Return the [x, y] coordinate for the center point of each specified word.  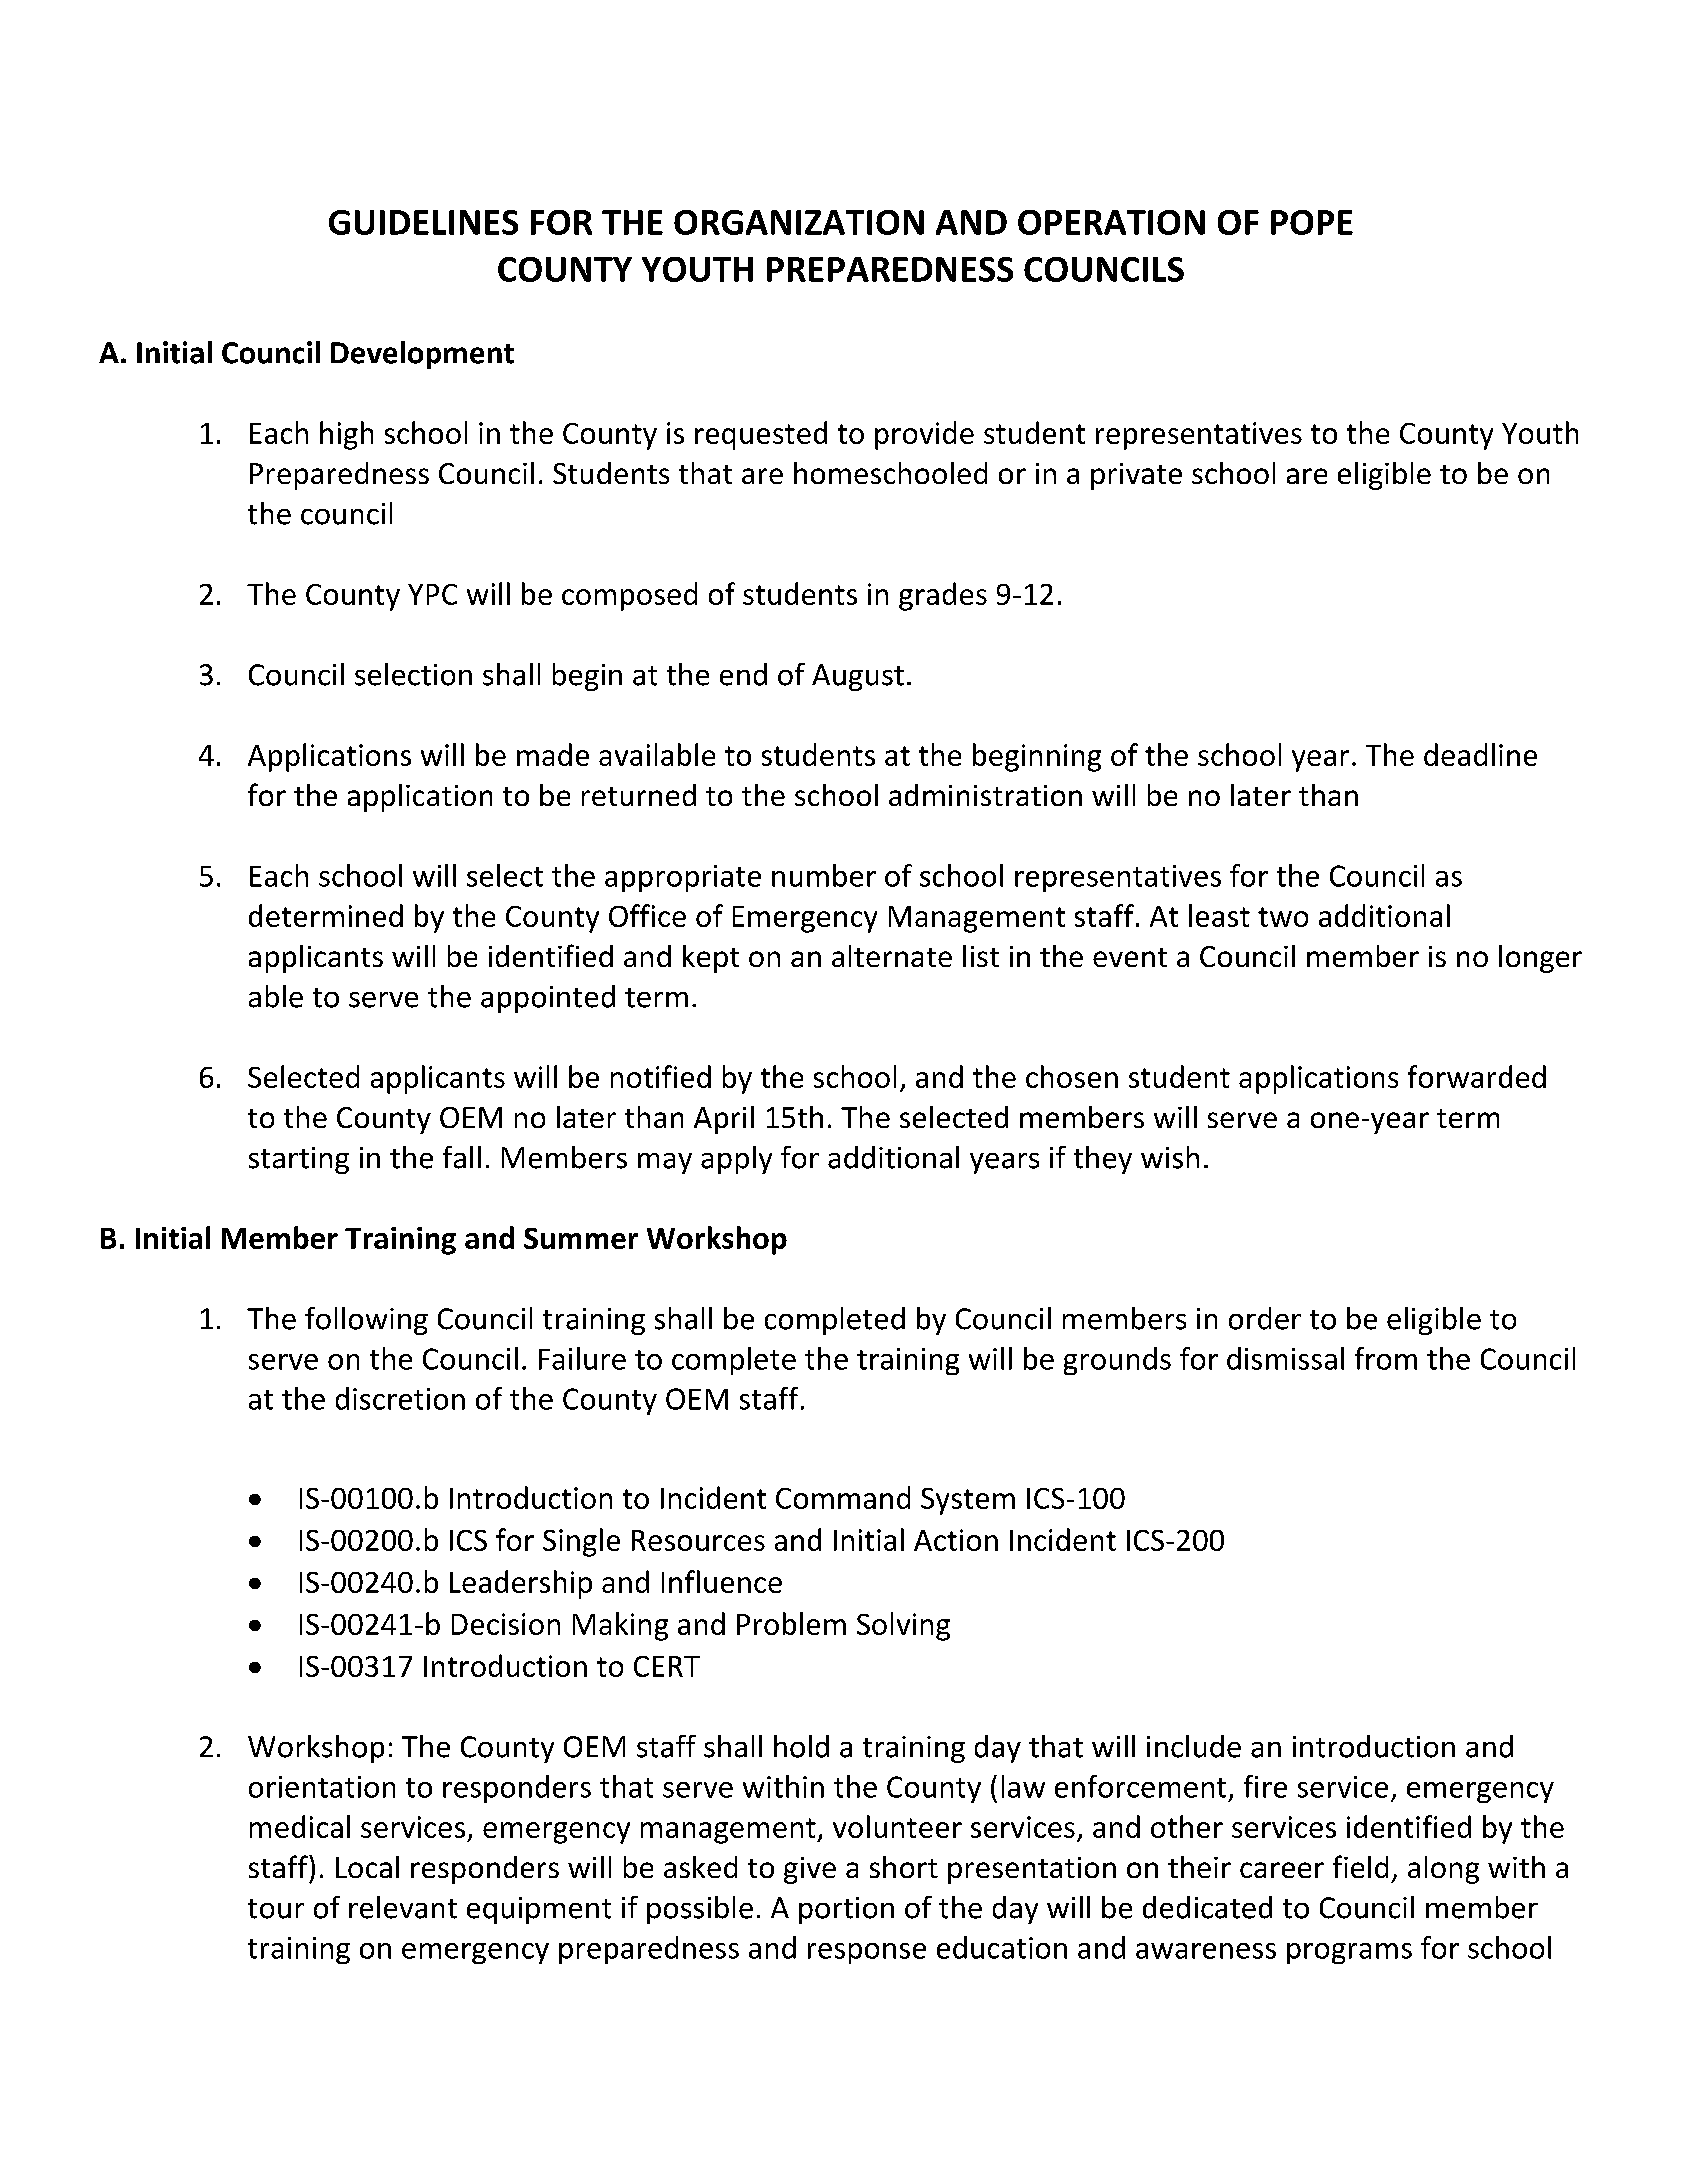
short [904, 1867]
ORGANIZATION [799, 222]
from [1386, 1358]
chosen [1072, 1076]
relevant [403, 1907]
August [858, 677]
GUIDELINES [423, 222]
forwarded [1477, 1076]
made [553, 754]
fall [462, 1157]
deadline [1480, 754]
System [968, 1501]
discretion [400, 1398]
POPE [1312, 222]
